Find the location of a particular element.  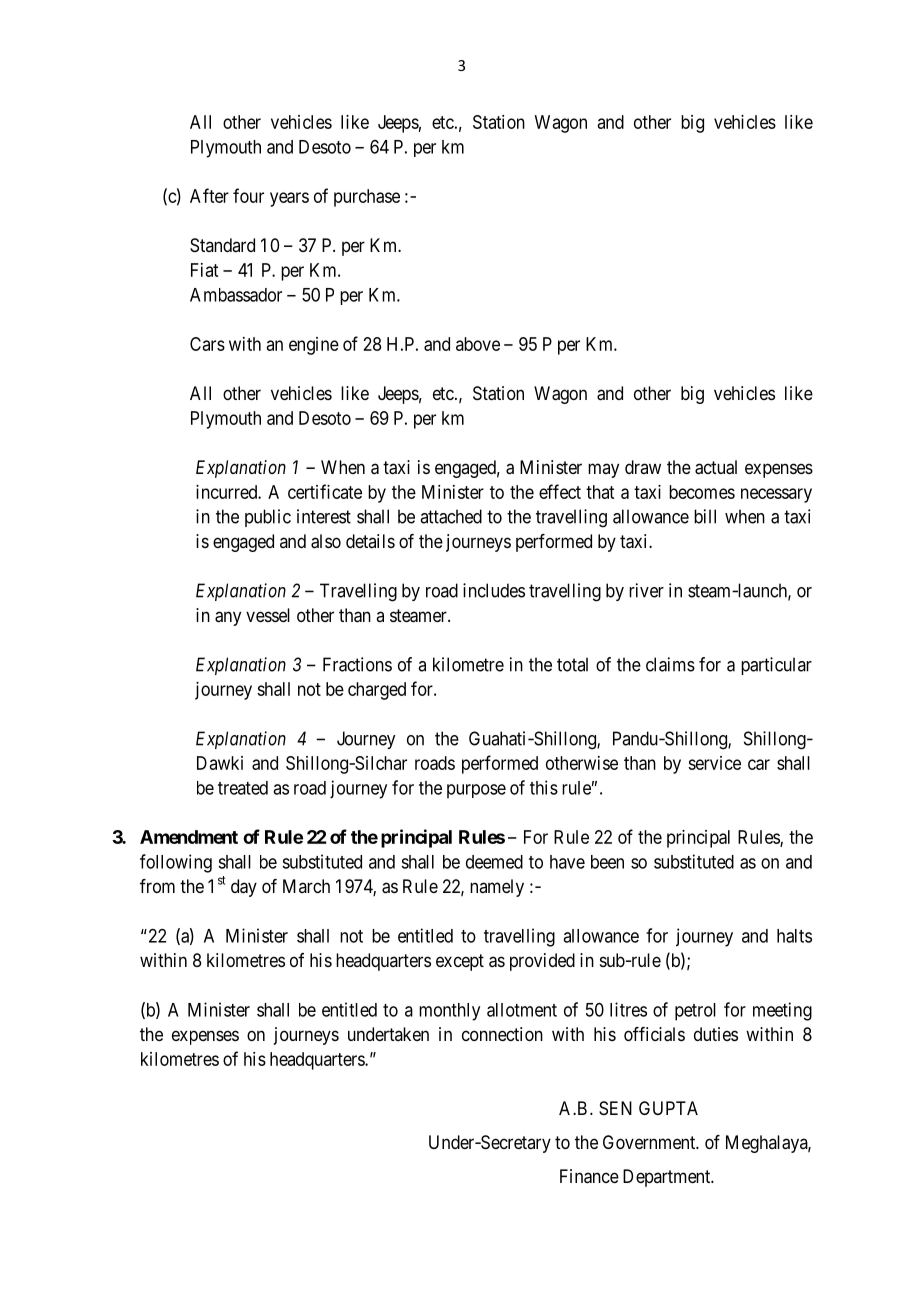

charged is located at coordinates (377, 691).
